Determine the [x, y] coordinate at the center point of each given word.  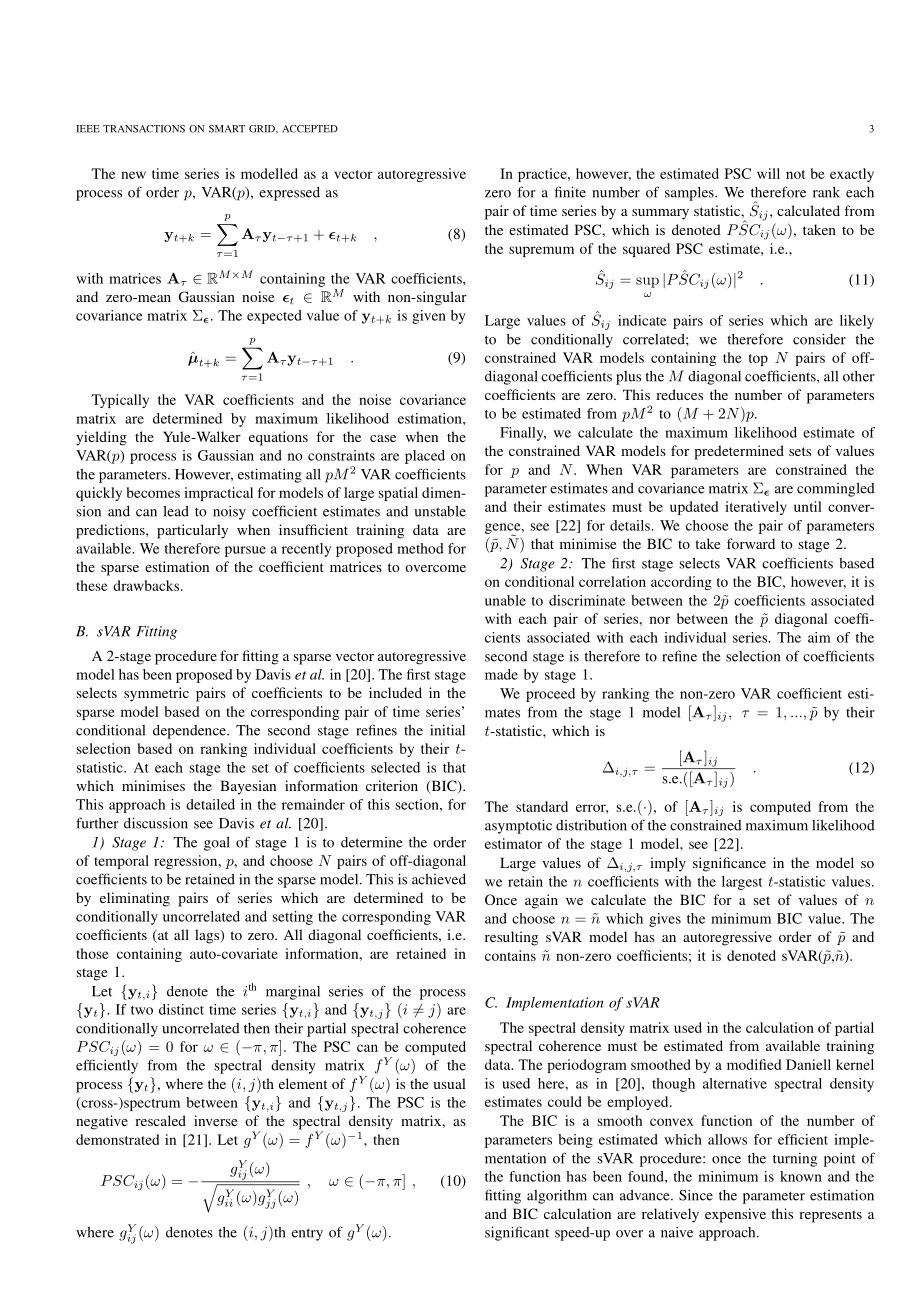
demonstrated [117, 1139]
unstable [440, 511]
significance [729, 864]
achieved [439, 879]
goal [217, 844]
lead [176, 511]
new [133, 175]
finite [570, 192]
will [768, 173]
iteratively [756, 508]
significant [517, 1233]
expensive [735, 1215]
